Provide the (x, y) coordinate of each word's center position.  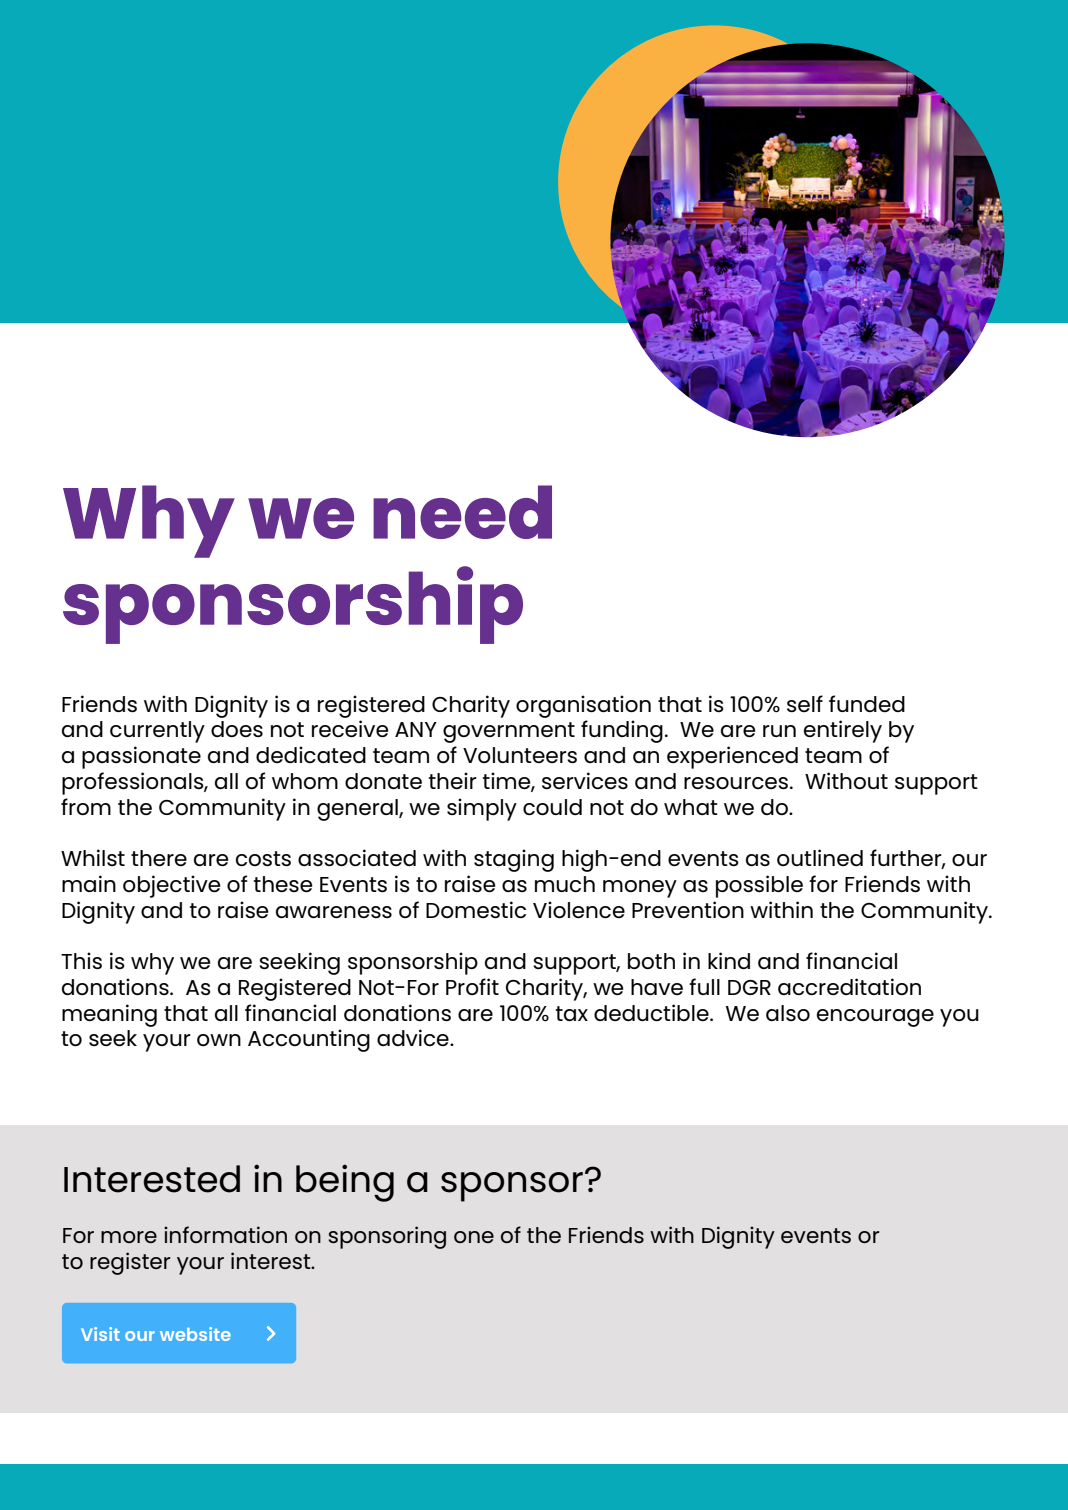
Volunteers (520, 755)
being (345, 1183)
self (805, 703)
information (225, 1234)
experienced (732, 757)
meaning (109, 1015)
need (462, 512)
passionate (141, 757)
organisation (583, 706)
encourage (875, 1018)
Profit (472, 986)
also (788, 1013)
